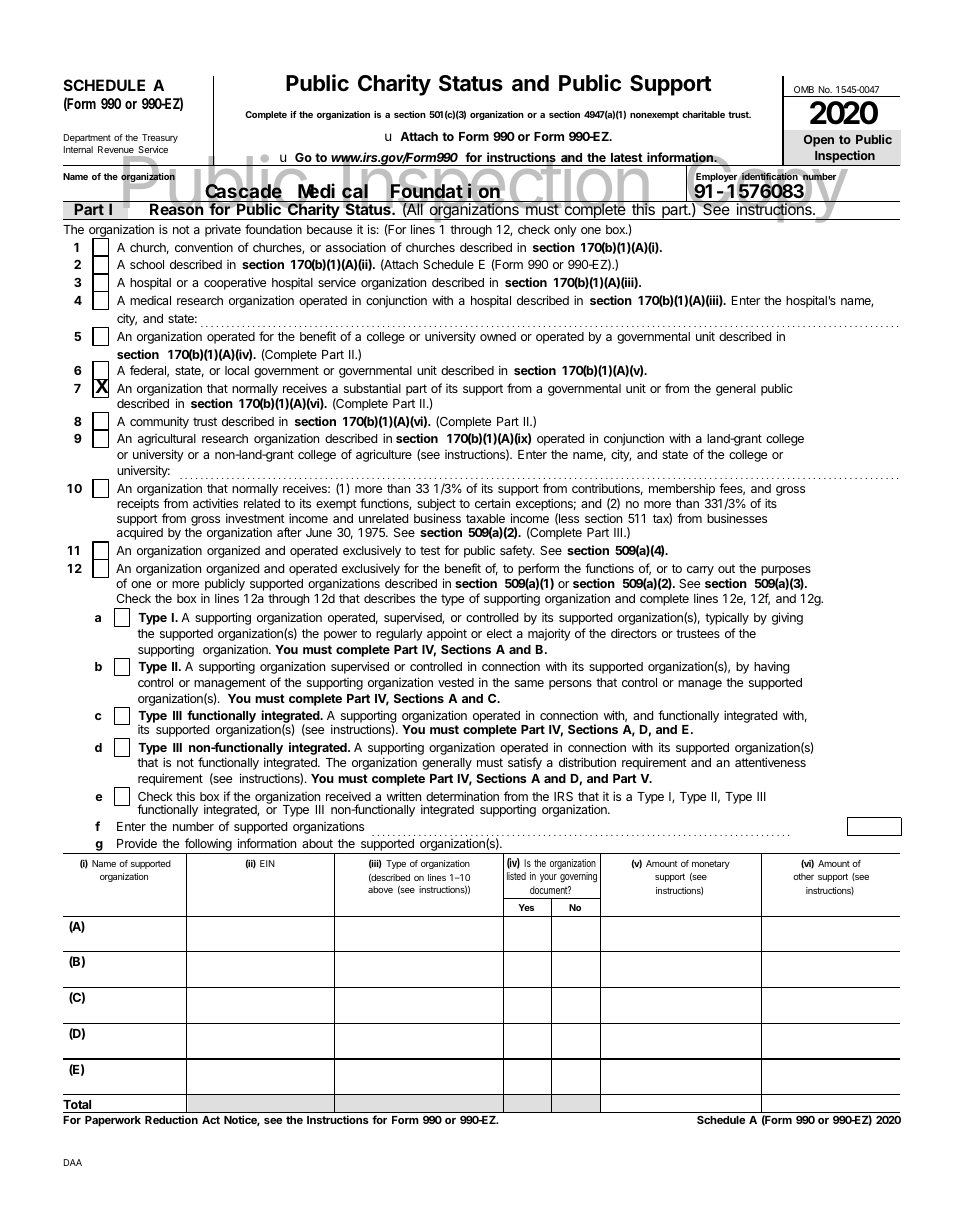  I want to click on Treasury, so click(160, 138).
